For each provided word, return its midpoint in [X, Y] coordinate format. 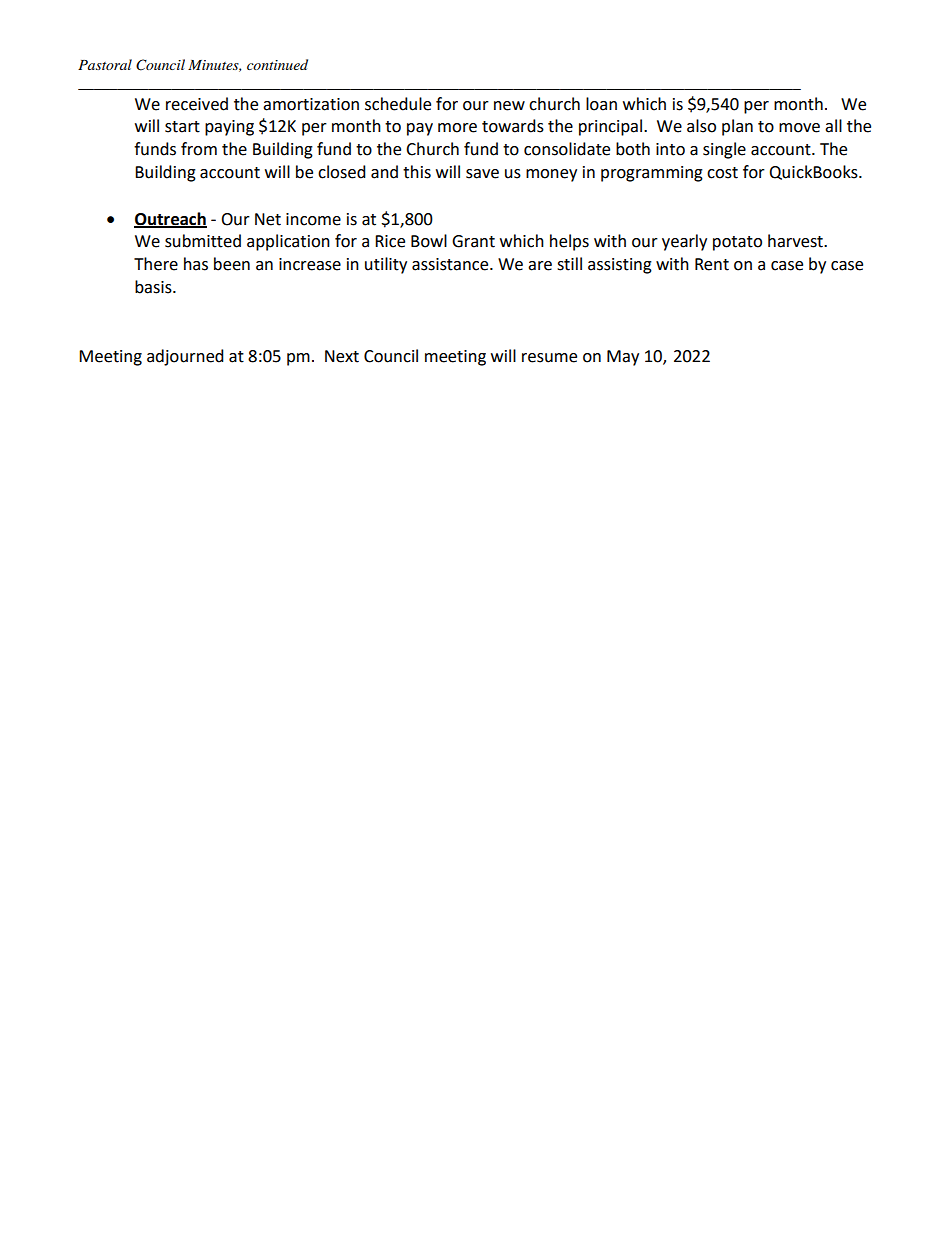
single [724, 150]
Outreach [170, 219]
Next [342, 356]
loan [601, 104]
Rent [712, 264]
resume [549, 358]
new [509, 106]
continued [277, 64]
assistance [451, 264]
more [457, 128]
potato [737, 243]
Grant [473, 241]
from [199, 149]
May [623, 358]
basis [154, 287]
